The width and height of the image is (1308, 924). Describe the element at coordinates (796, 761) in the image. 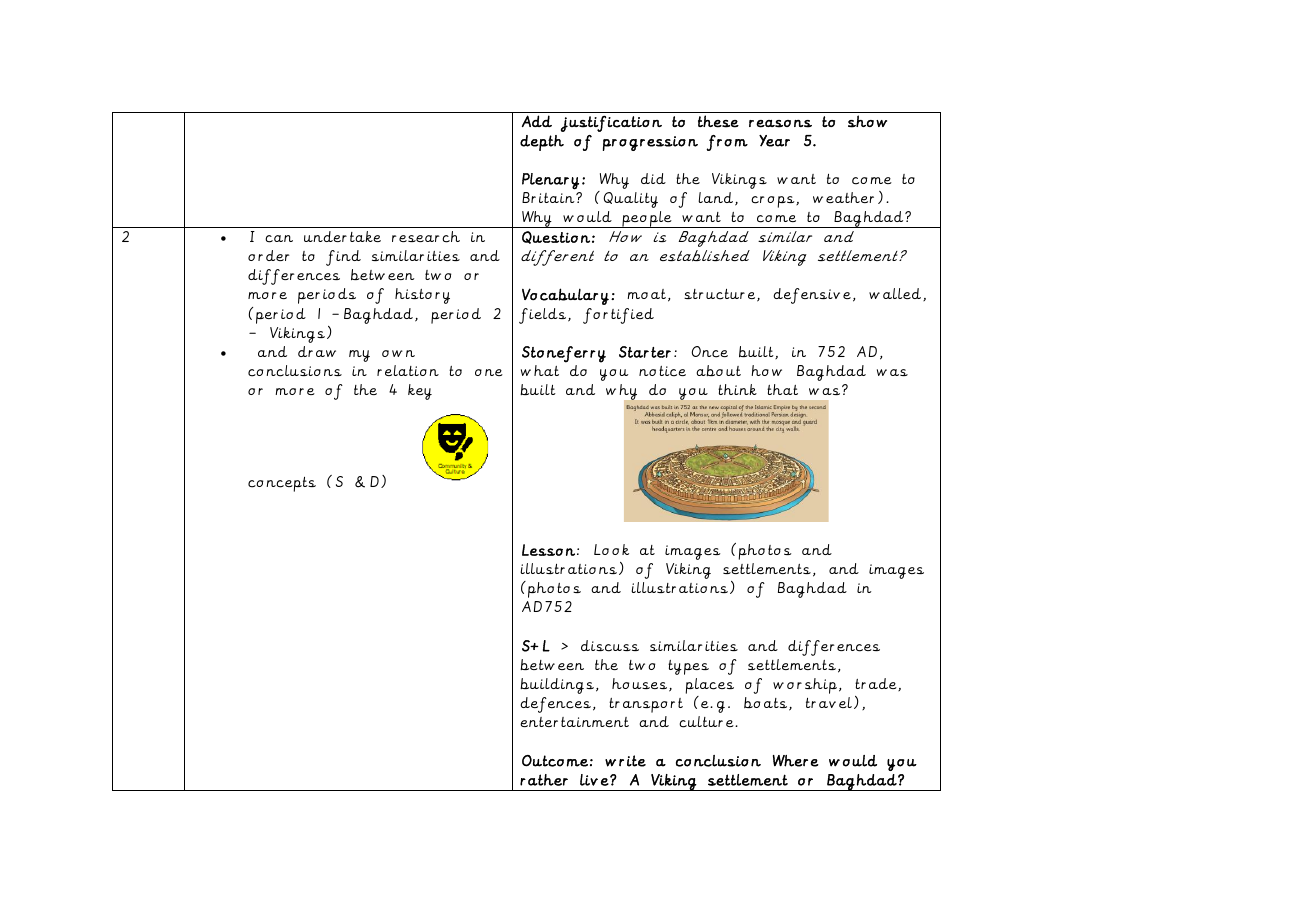

I see `Where` at that location.
